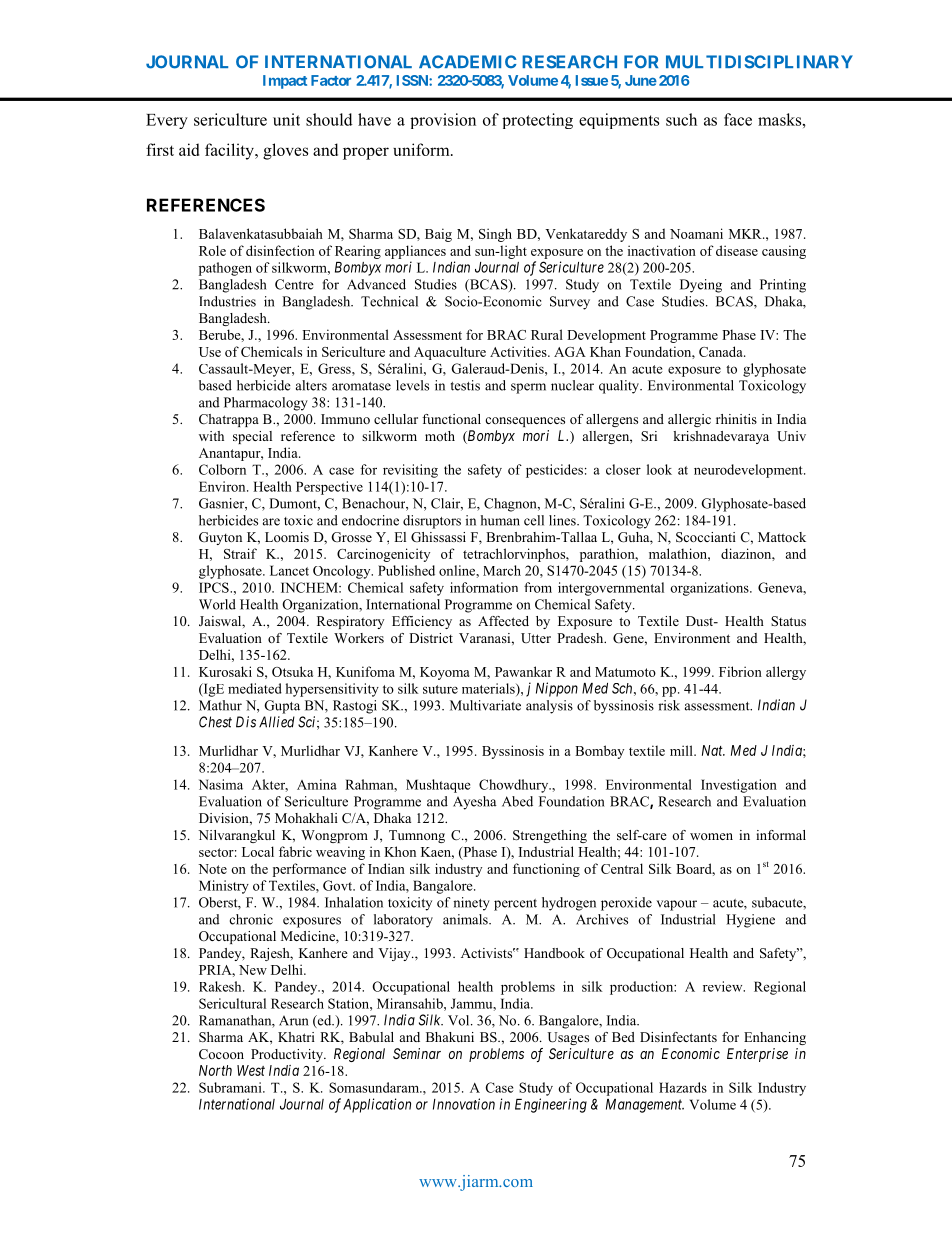 The height and width of the image is (1233, 952). What do you see at coordinates (215, 722) in the image?
I see `Chest` at bounding box center [215, 722].
